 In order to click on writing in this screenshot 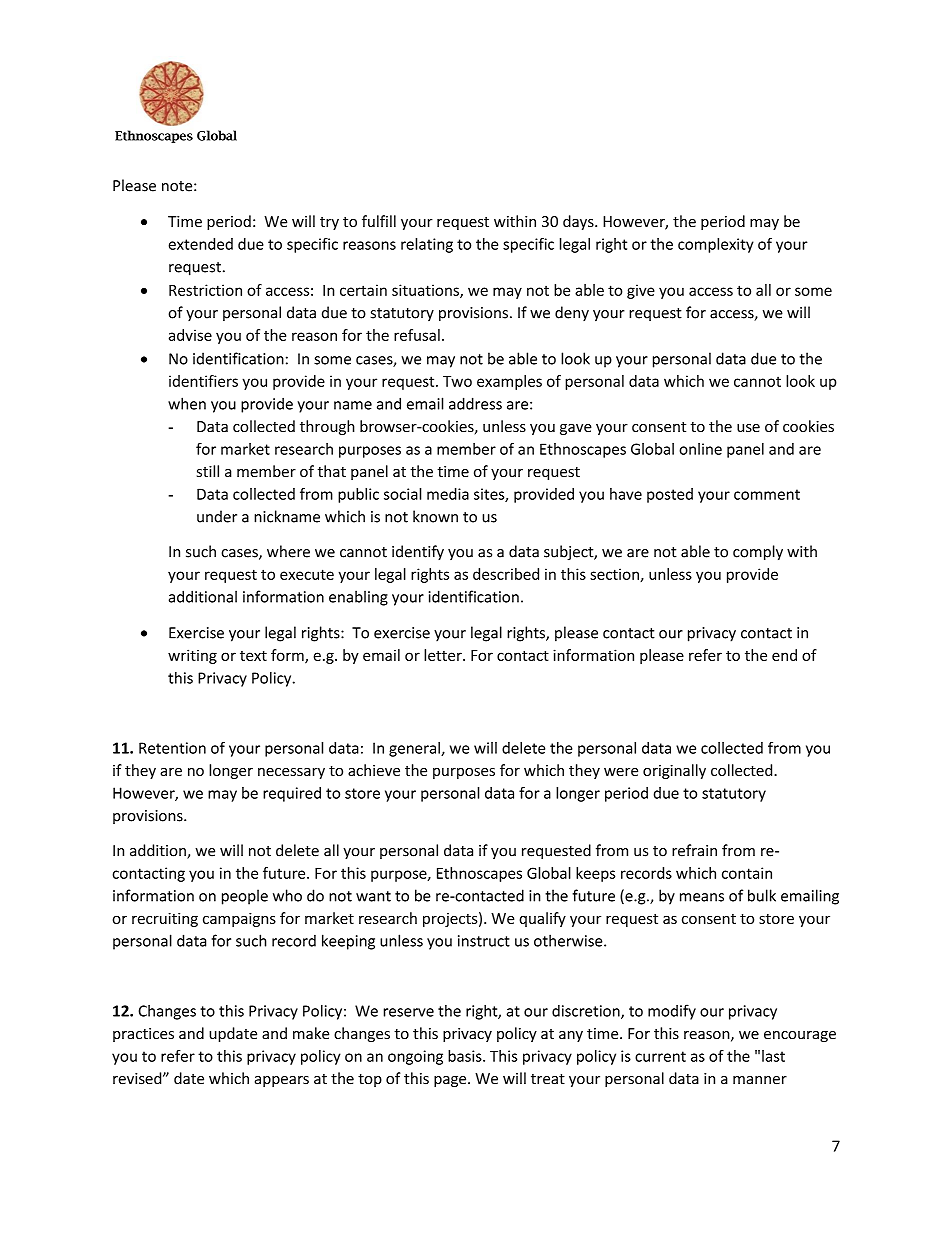, I will do `click(192, 656)`.
